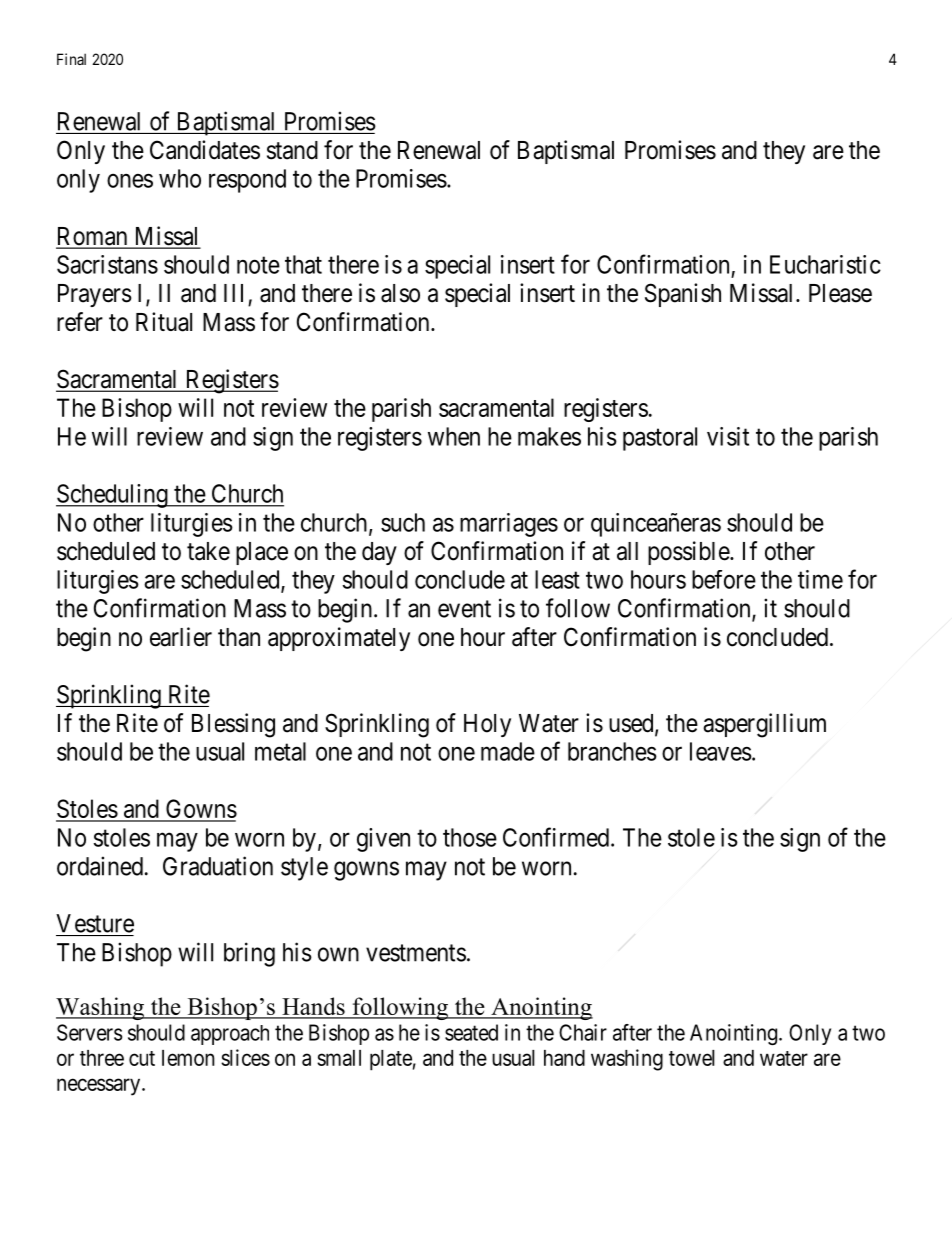 The height and width of the document is (1233, 952). Describe the element at coordinates (205, 150) in the document. I see `Candidates` at that location.
